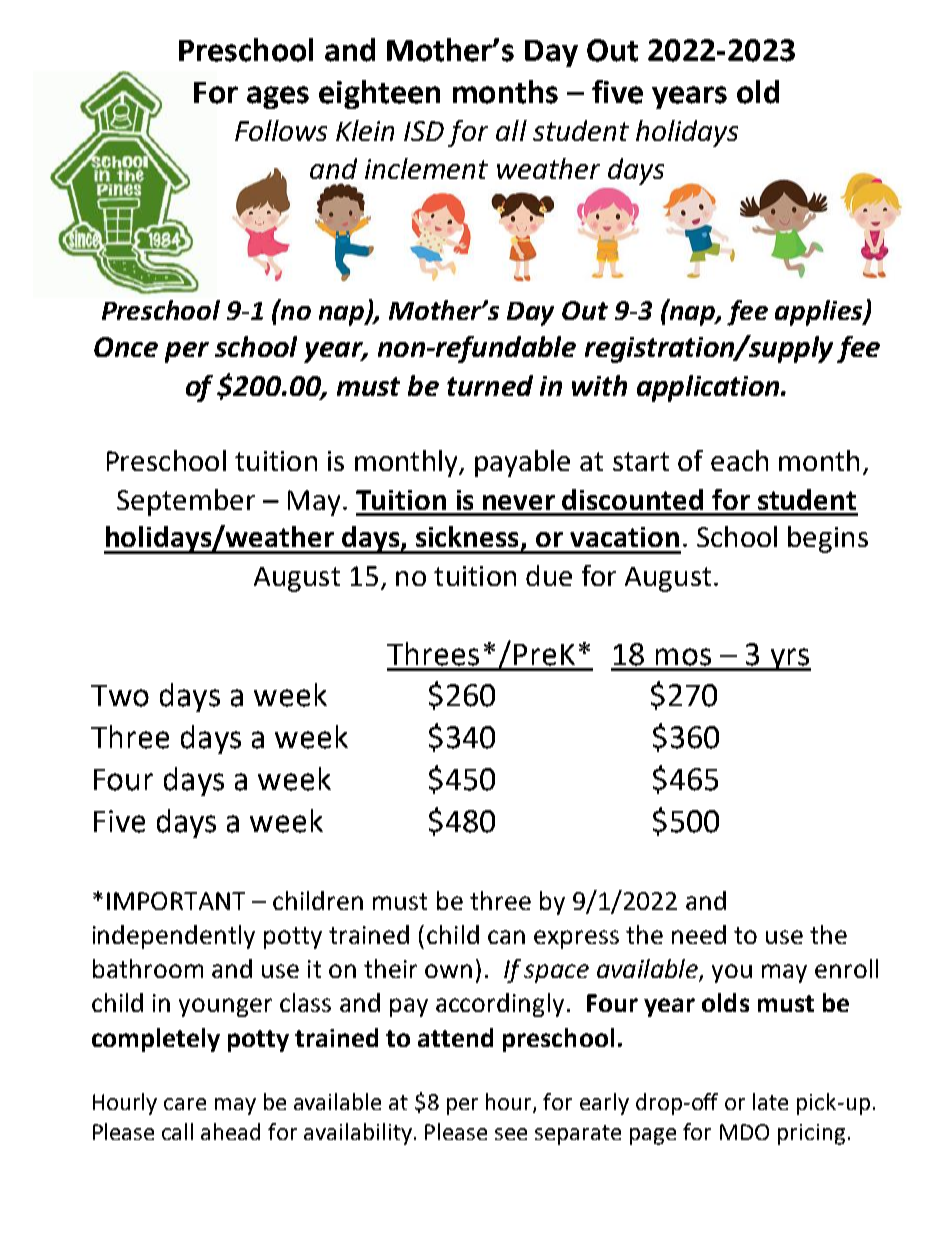 This screenshot has height=1233, width=952. I want to click on Follows, so click(281, 130).
